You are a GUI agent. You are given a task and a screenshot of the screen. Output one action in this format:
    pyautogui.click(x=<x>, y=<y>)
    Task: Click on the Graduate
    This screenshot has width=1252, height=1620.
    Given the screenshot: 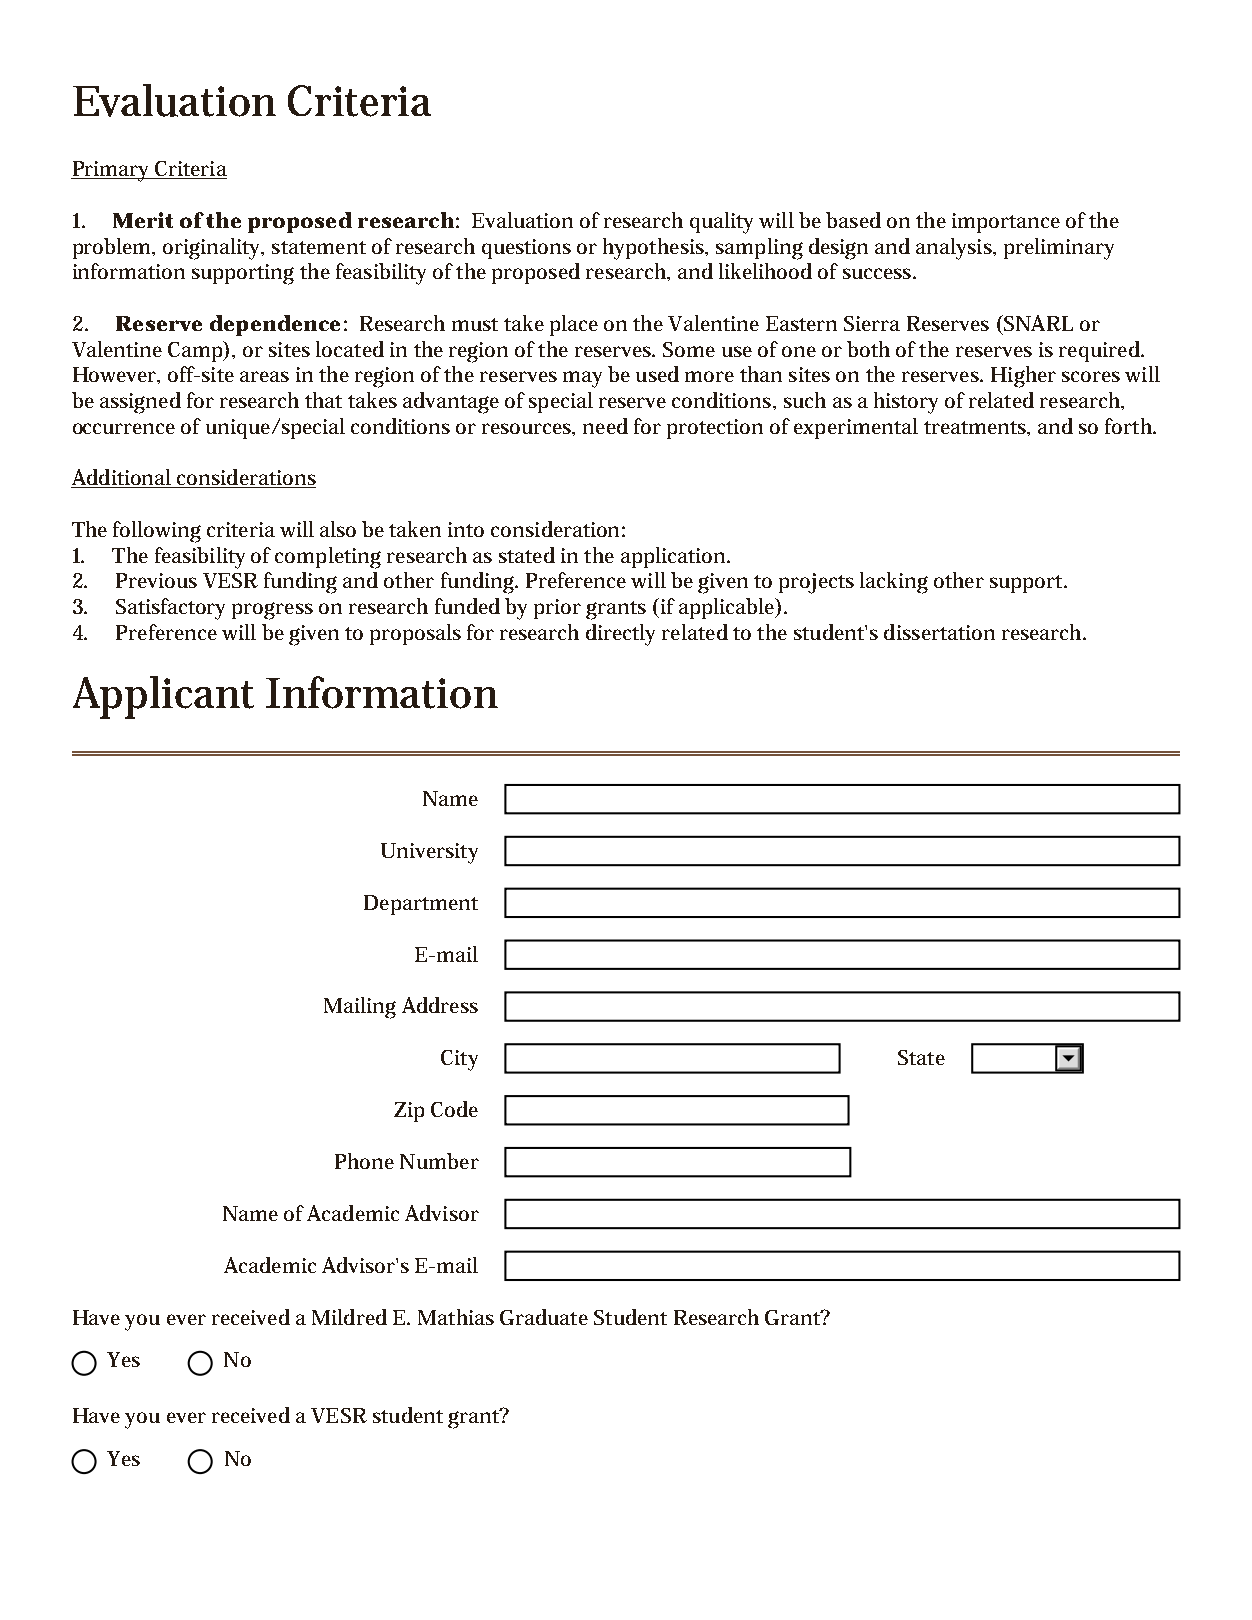 What is the action you would take?
    pyautogui.click(x=544, y=1317)
